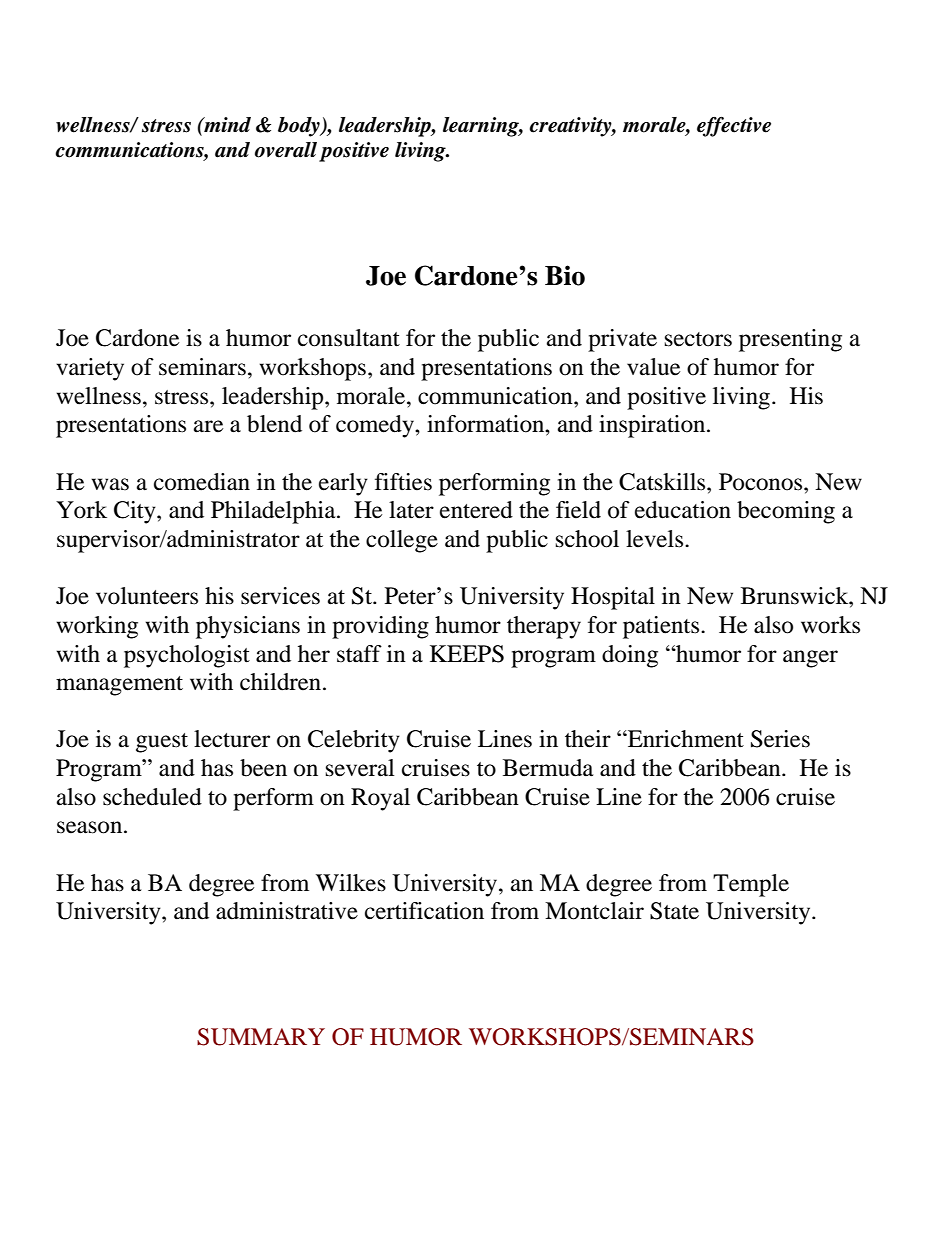 The height and width of the screenshot is (1233, 952). I want to click on Royal, so click(380, 799).
